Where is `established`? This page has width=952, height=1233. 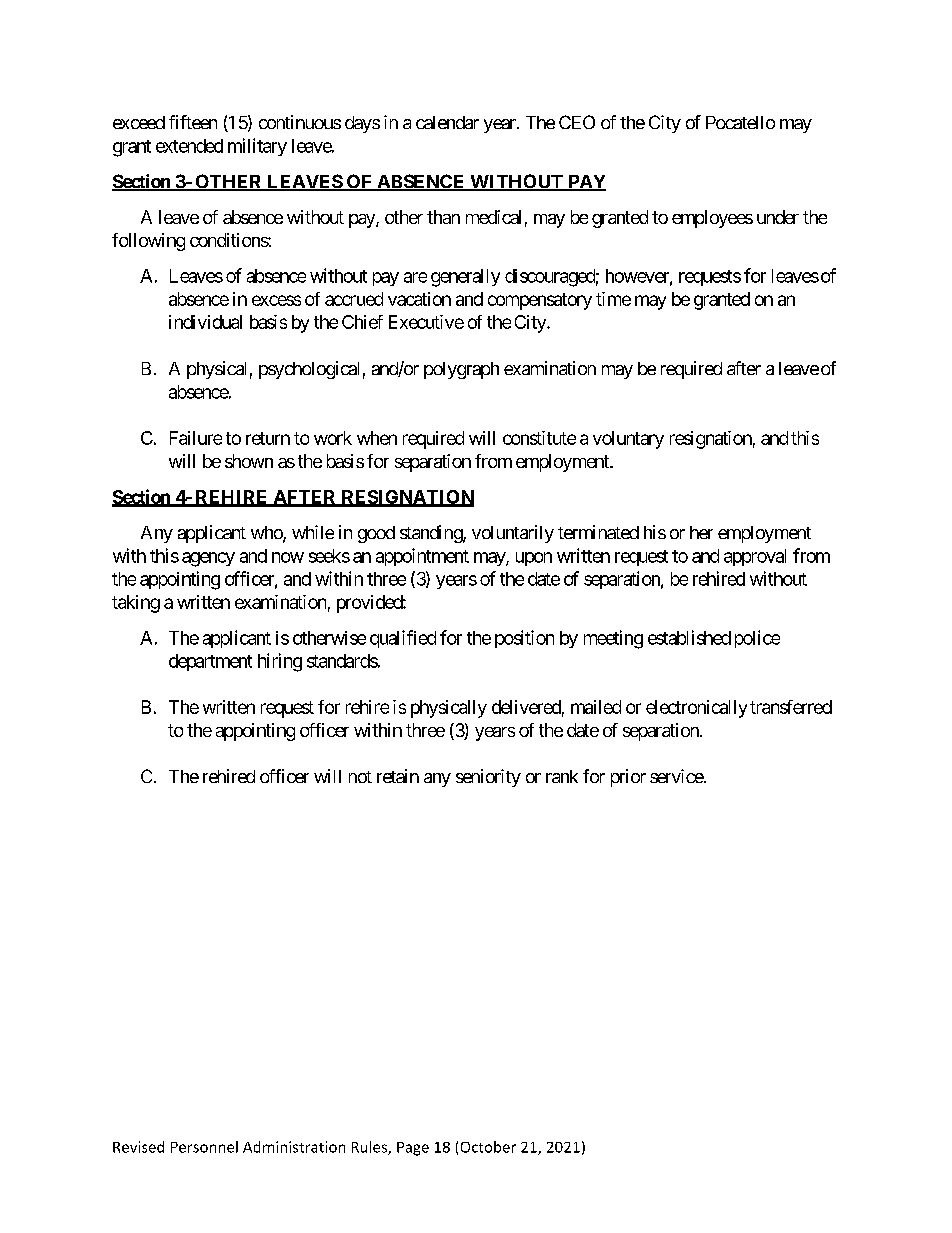 established is located at coordinates (689, 637).
